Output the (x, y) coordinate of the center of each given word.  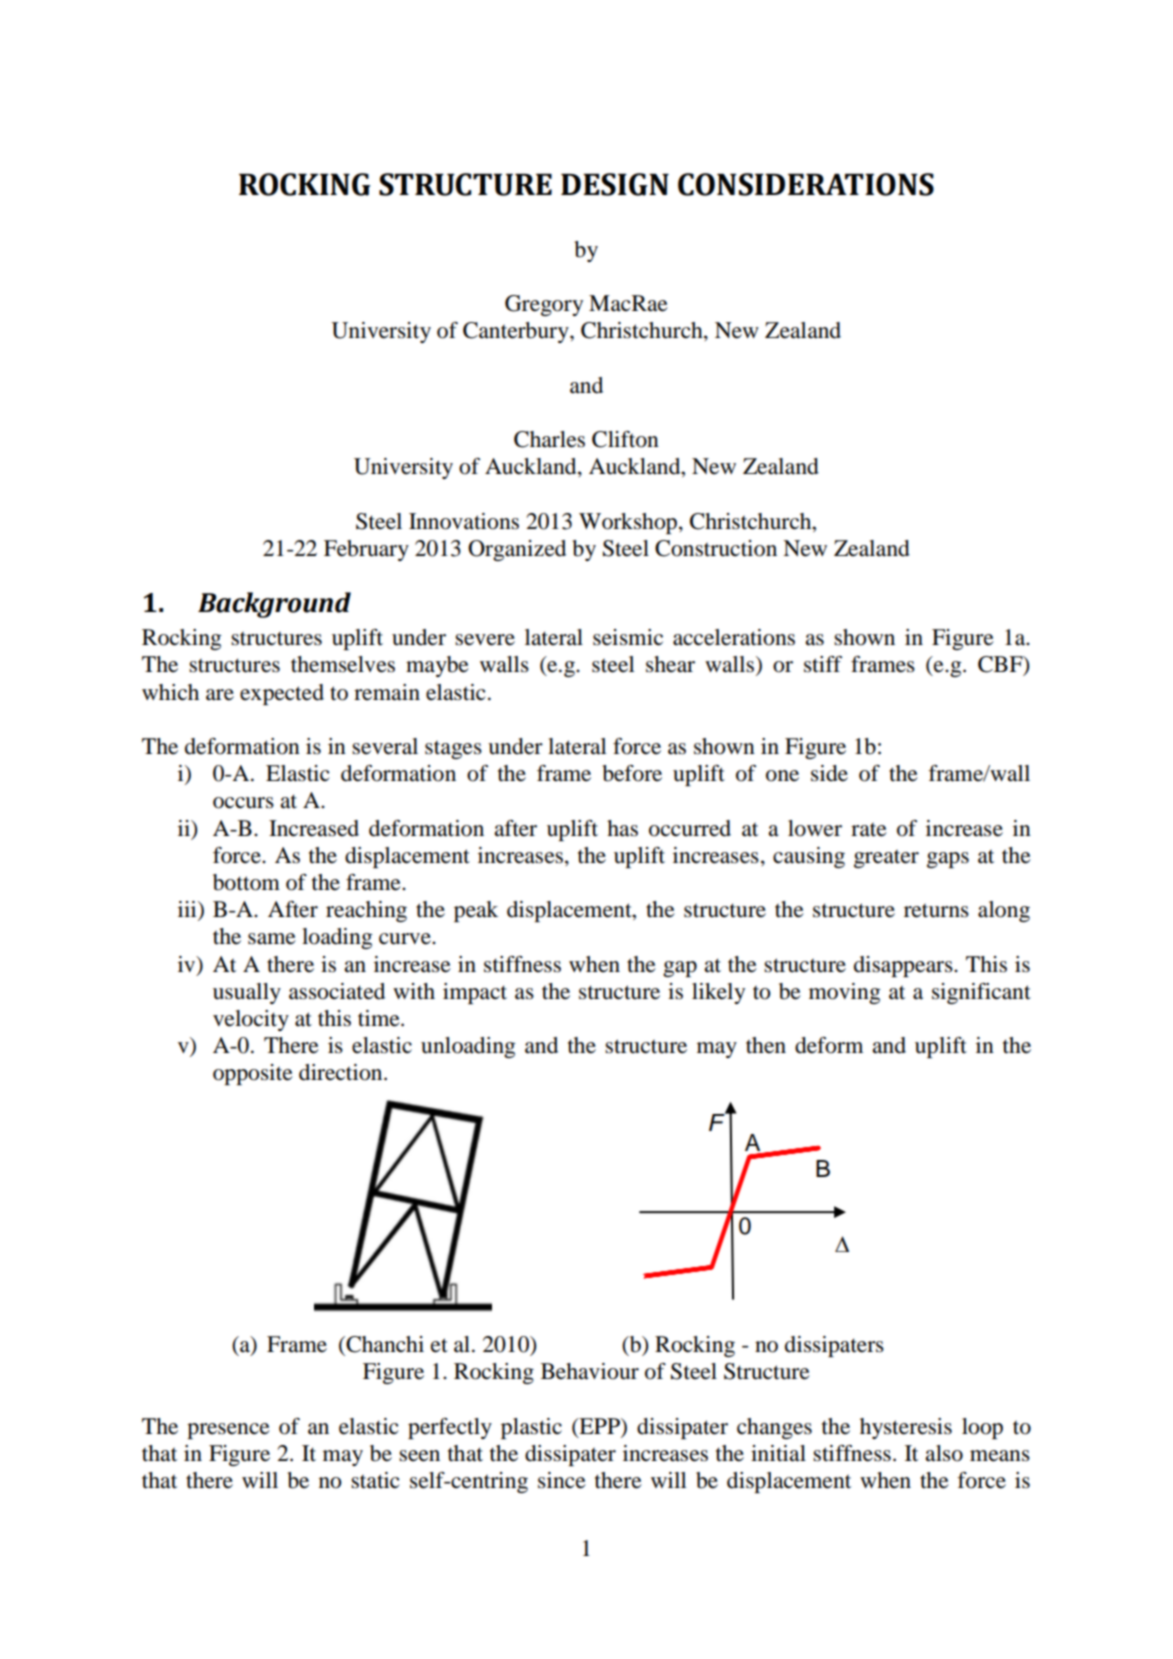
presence (228, 1431)
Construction (716, 548)
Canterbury (517, 332)
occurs (243, 803)
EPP (599, 1426)
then (766, 1045)
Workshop (629, 523)
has (622, 828)
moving (844, 993)
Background (274, 605)
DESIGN (615, 184)
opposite (253, 1074)
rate (869, 830)
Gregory (544, 305)
